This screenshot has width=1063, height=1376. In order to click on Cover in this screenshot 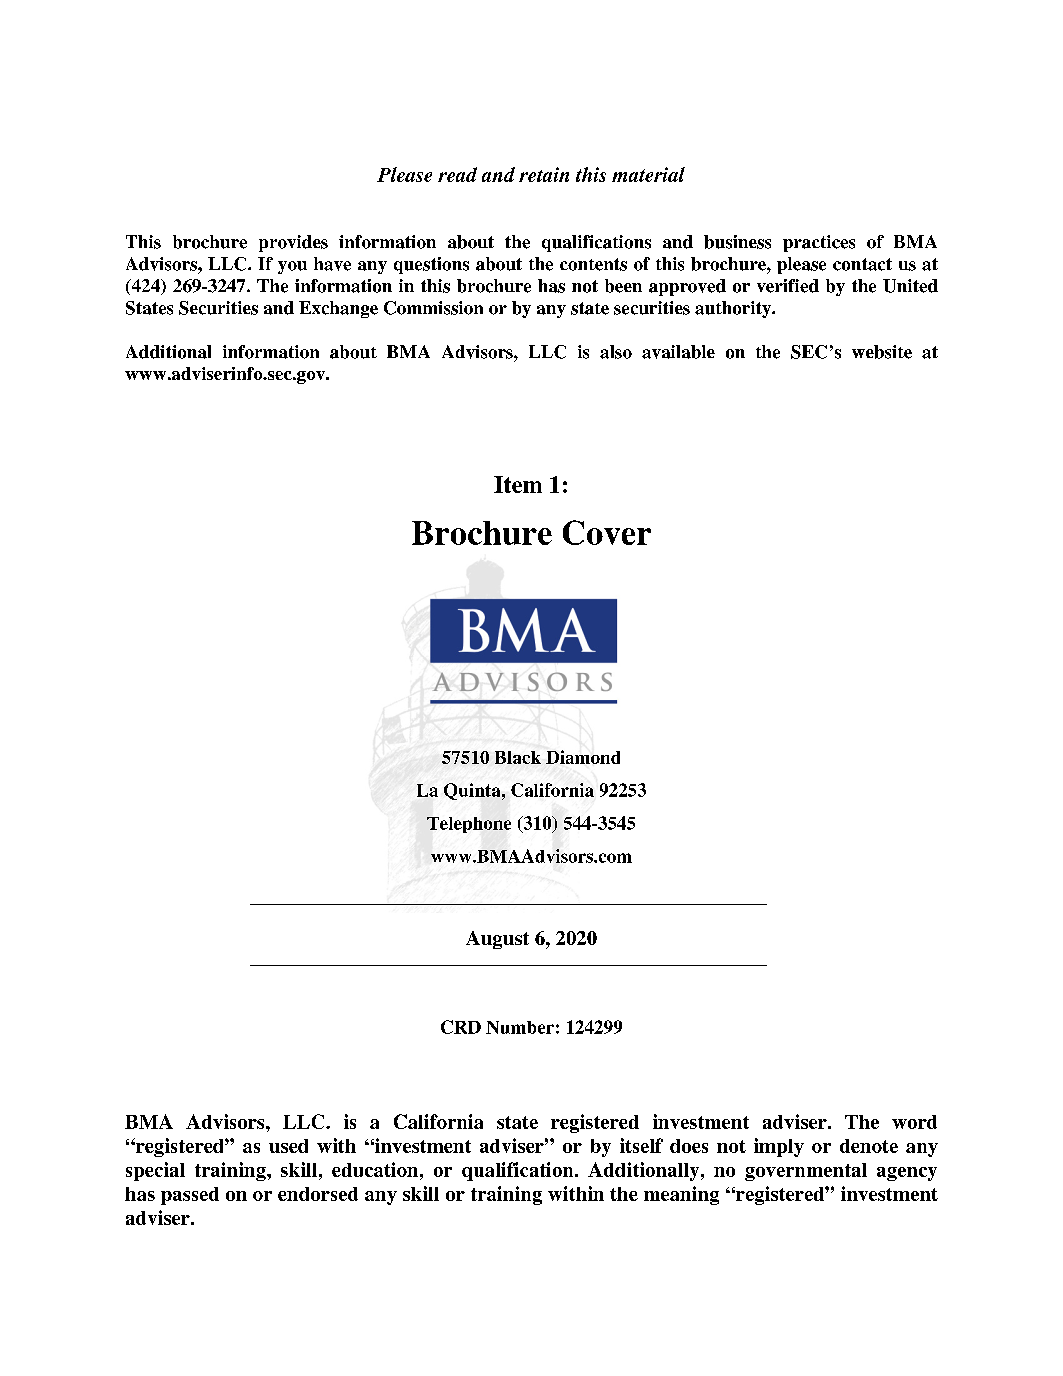, I will do `click(607, 532)`.
